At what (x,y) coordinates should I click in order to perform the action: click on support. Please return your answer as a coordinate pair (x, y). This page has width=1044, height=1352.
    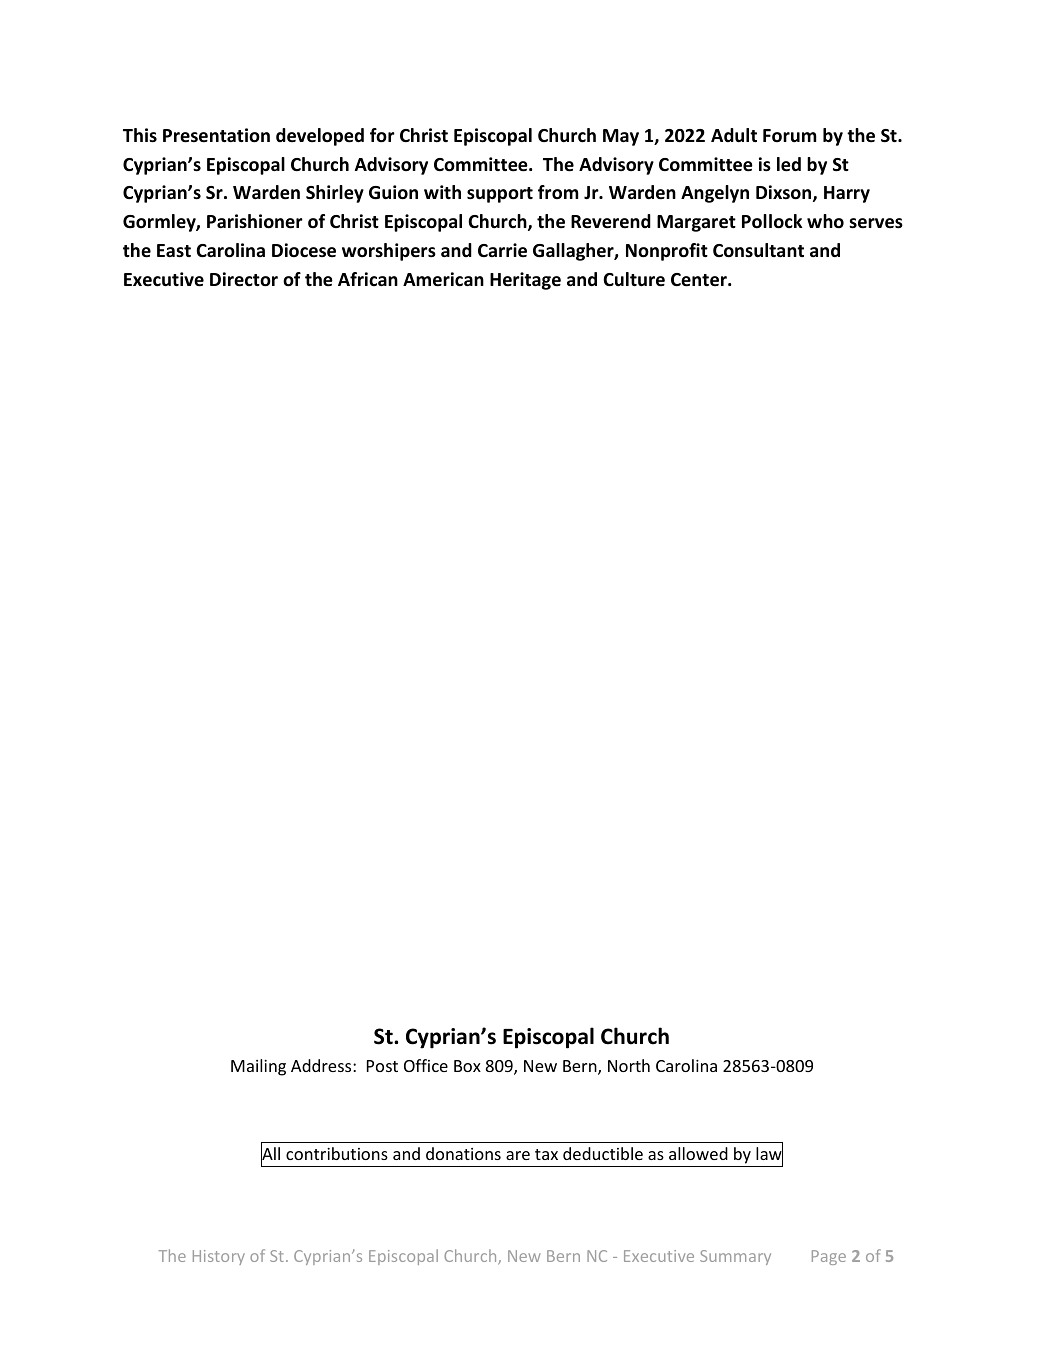
    Looking at the image, I should click on (500, 195).
